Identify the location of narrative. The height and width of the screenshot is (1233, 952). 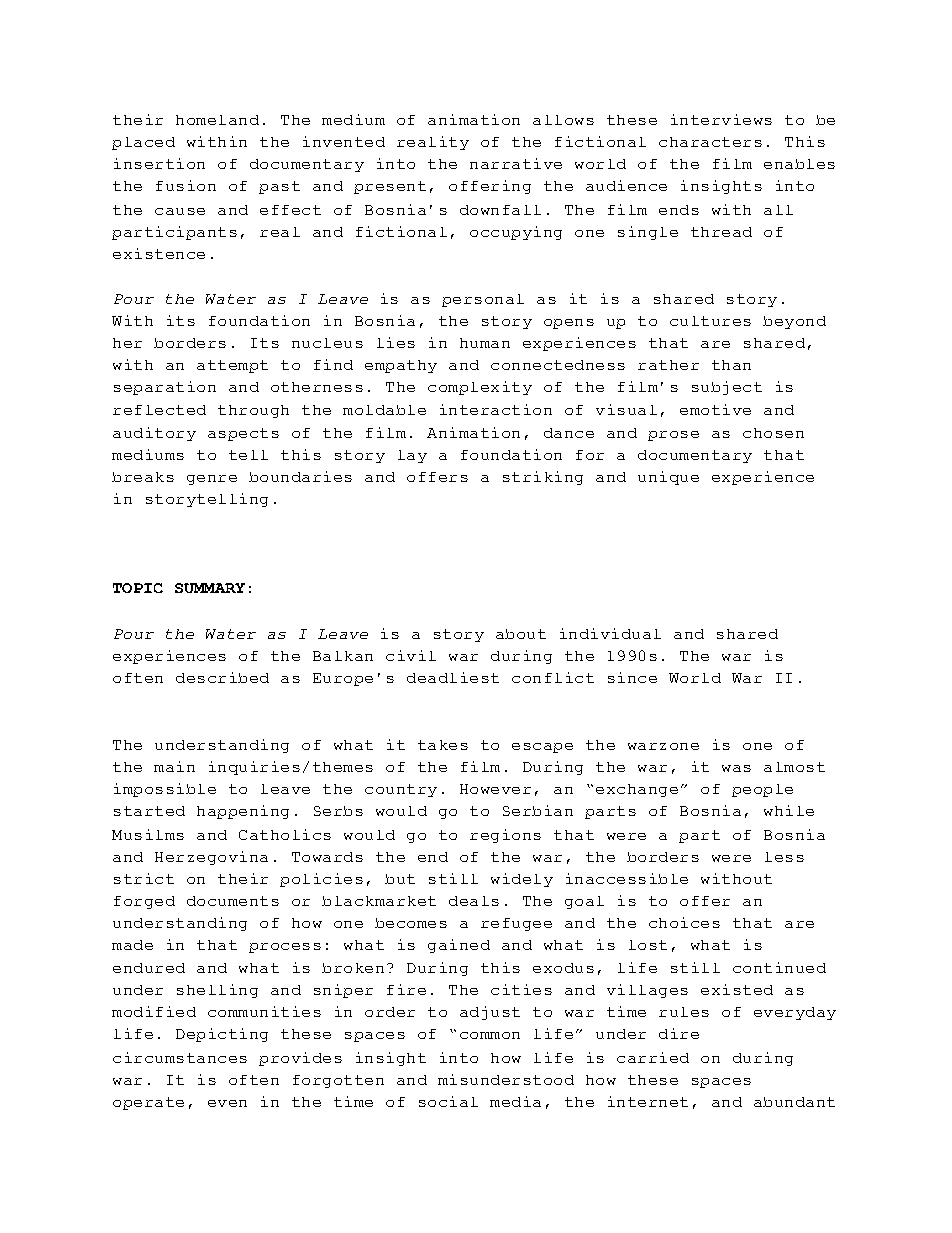
(516, 163).
